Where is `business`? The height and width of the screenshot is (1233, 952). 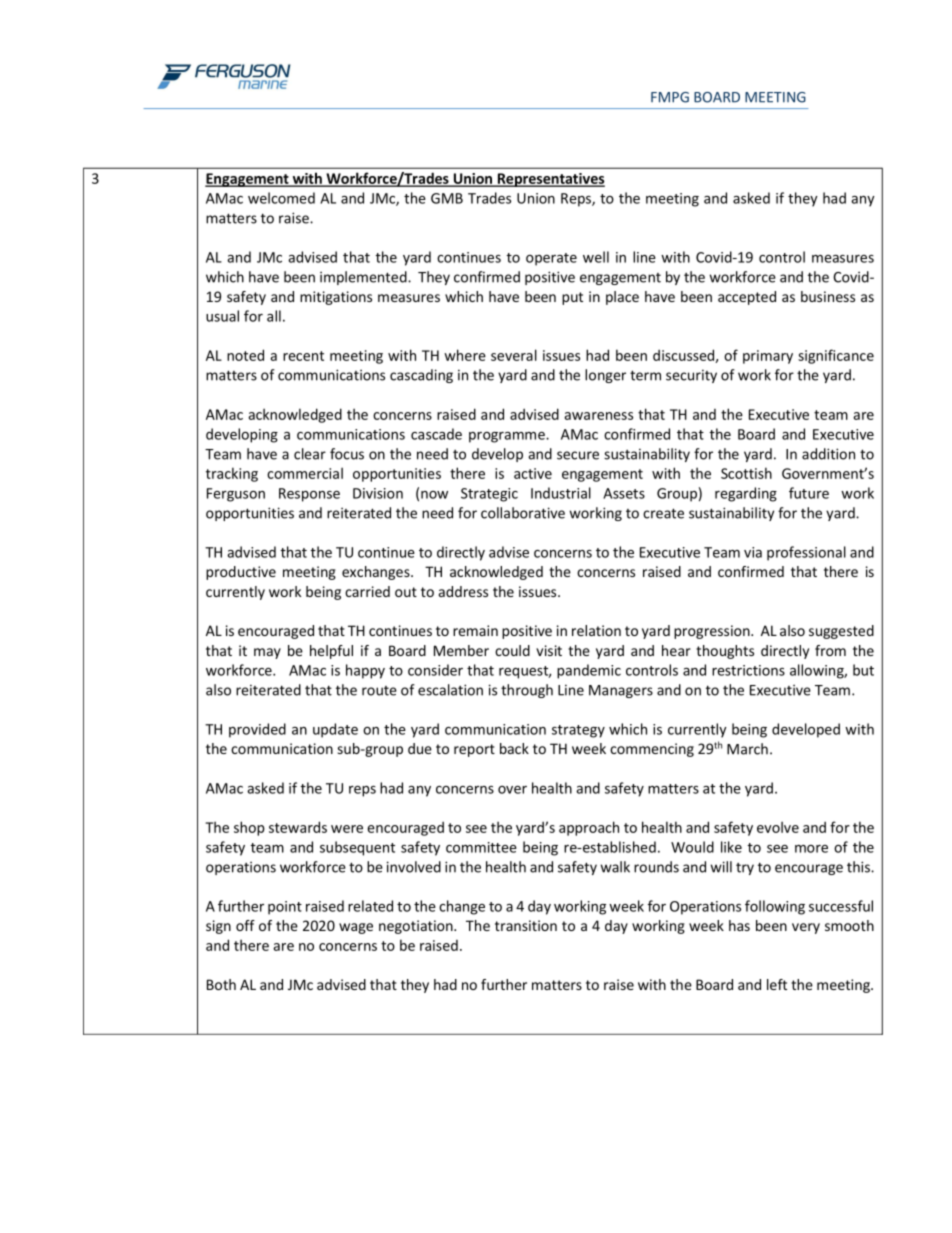
business is located at coordinates (828, 296).
